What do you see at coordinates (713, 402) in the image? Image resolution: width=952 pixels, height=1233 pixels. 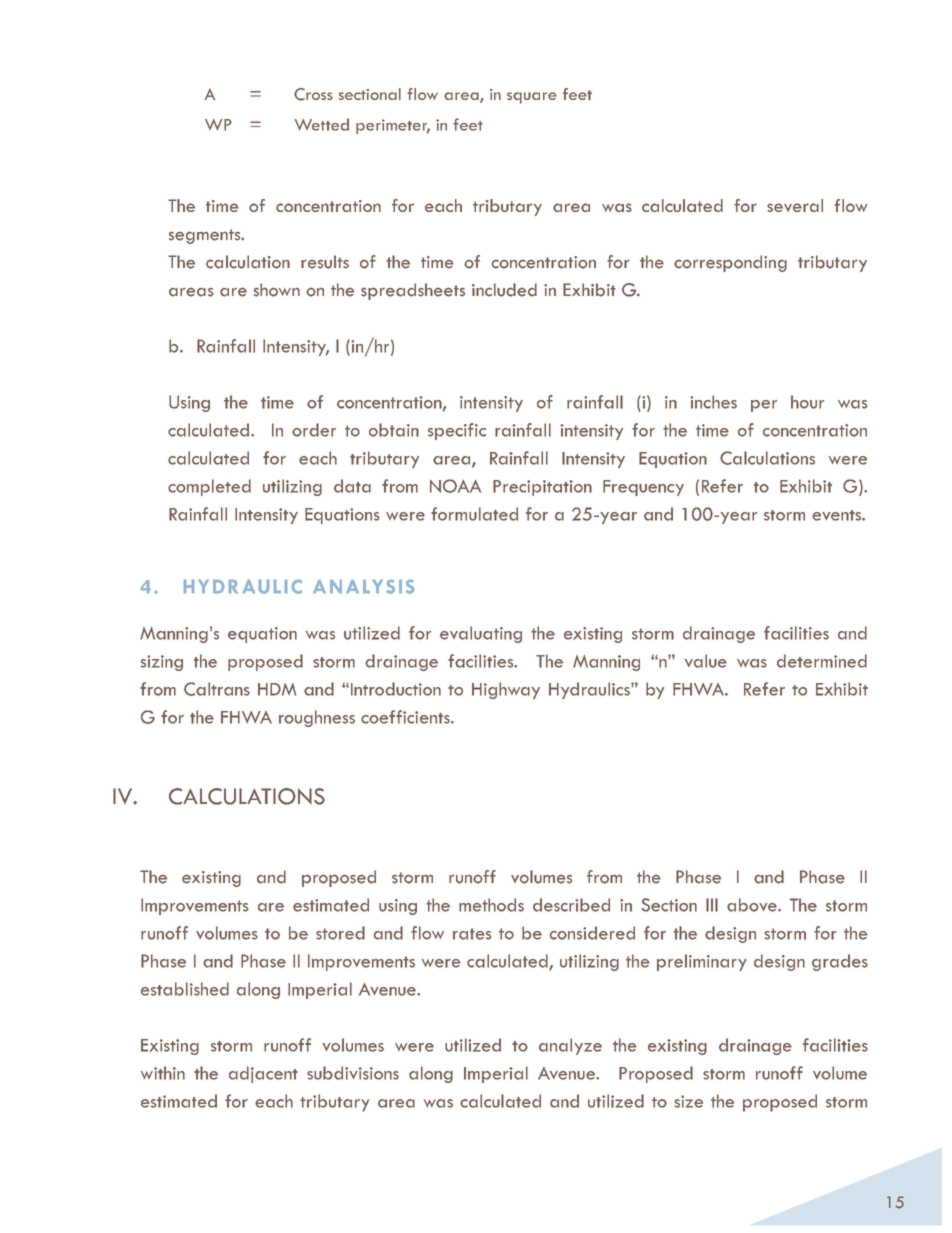 I see `inches` at bounding box center [713, 402].
